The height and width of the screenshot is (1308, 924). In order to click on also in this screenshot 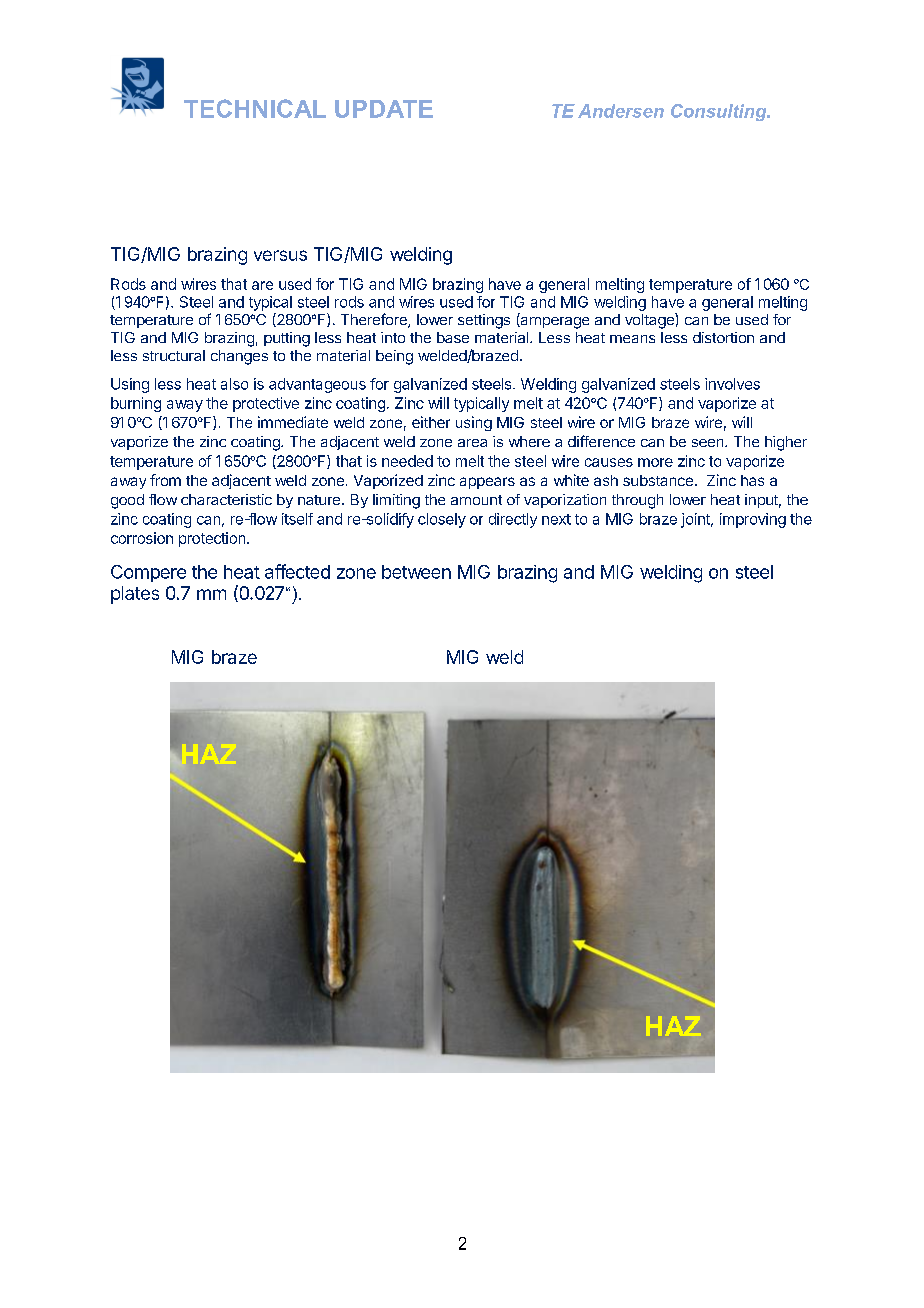, I will do `click(234, 384)`.
